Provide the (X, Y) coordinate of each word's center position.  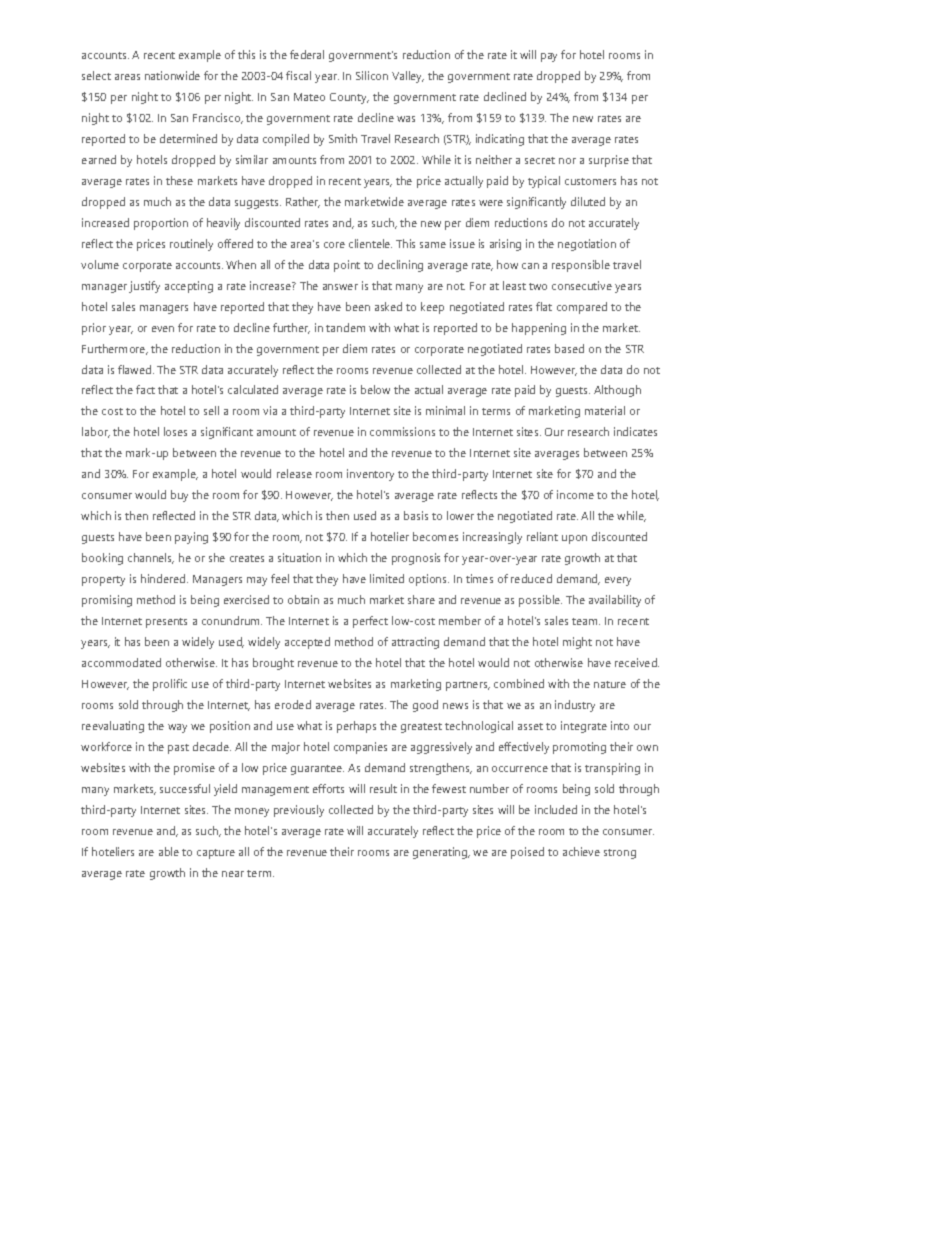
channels (151, 558)
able (169, 851)
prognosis (416, 559)
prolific (170, 685)
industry (575, 706)
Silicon (372, 75)
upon (574, 539)
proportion (161, 224)
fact (145, 389)
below (375, 389)
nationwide (172, 75)
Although (617, 391)
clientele (370, 243)
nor (567, 161)
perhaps (356, 727)
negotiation (587, 245)
